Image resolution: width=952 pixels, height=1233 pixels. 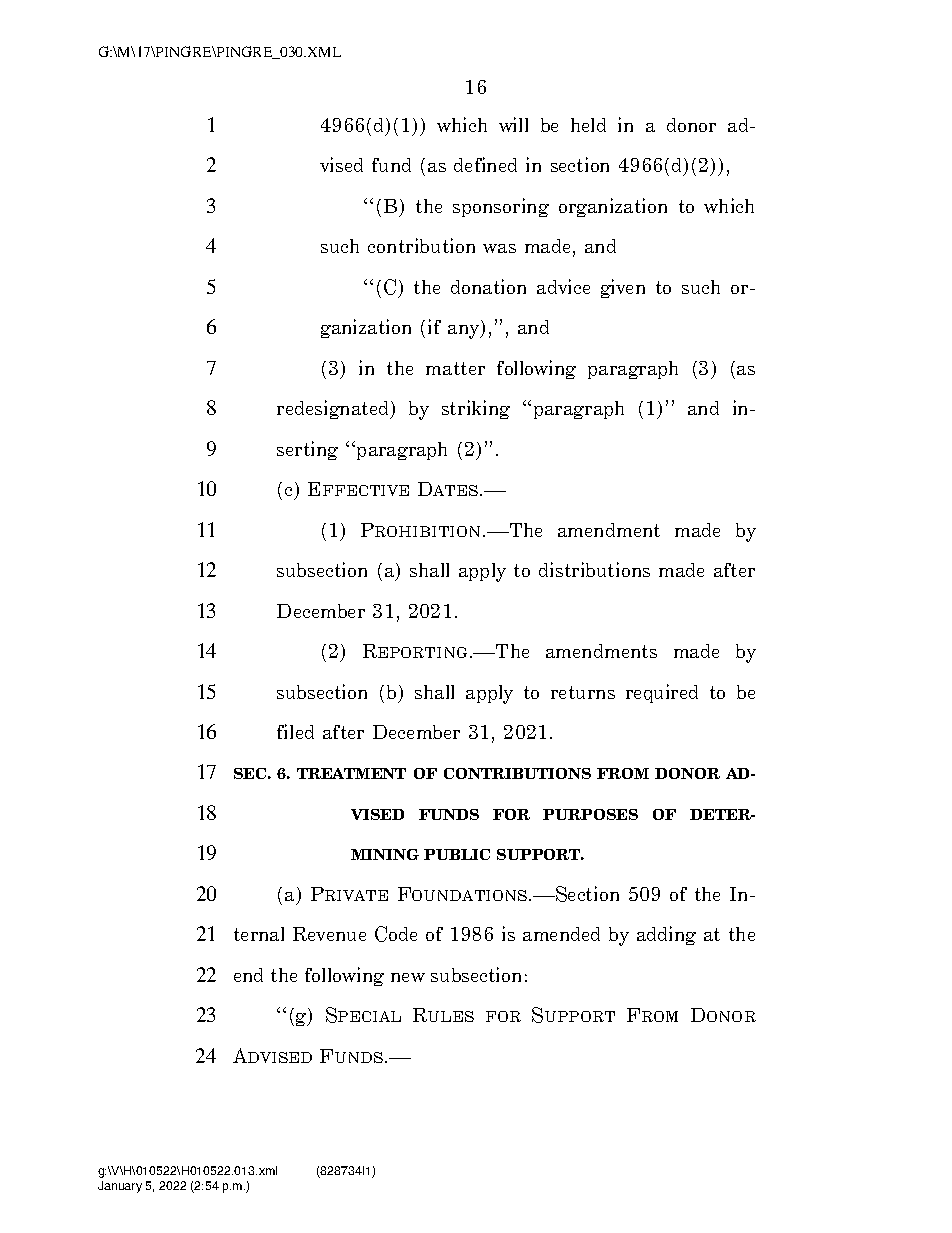 I want to click on TREATMENT, so click(x=351, y=773).
